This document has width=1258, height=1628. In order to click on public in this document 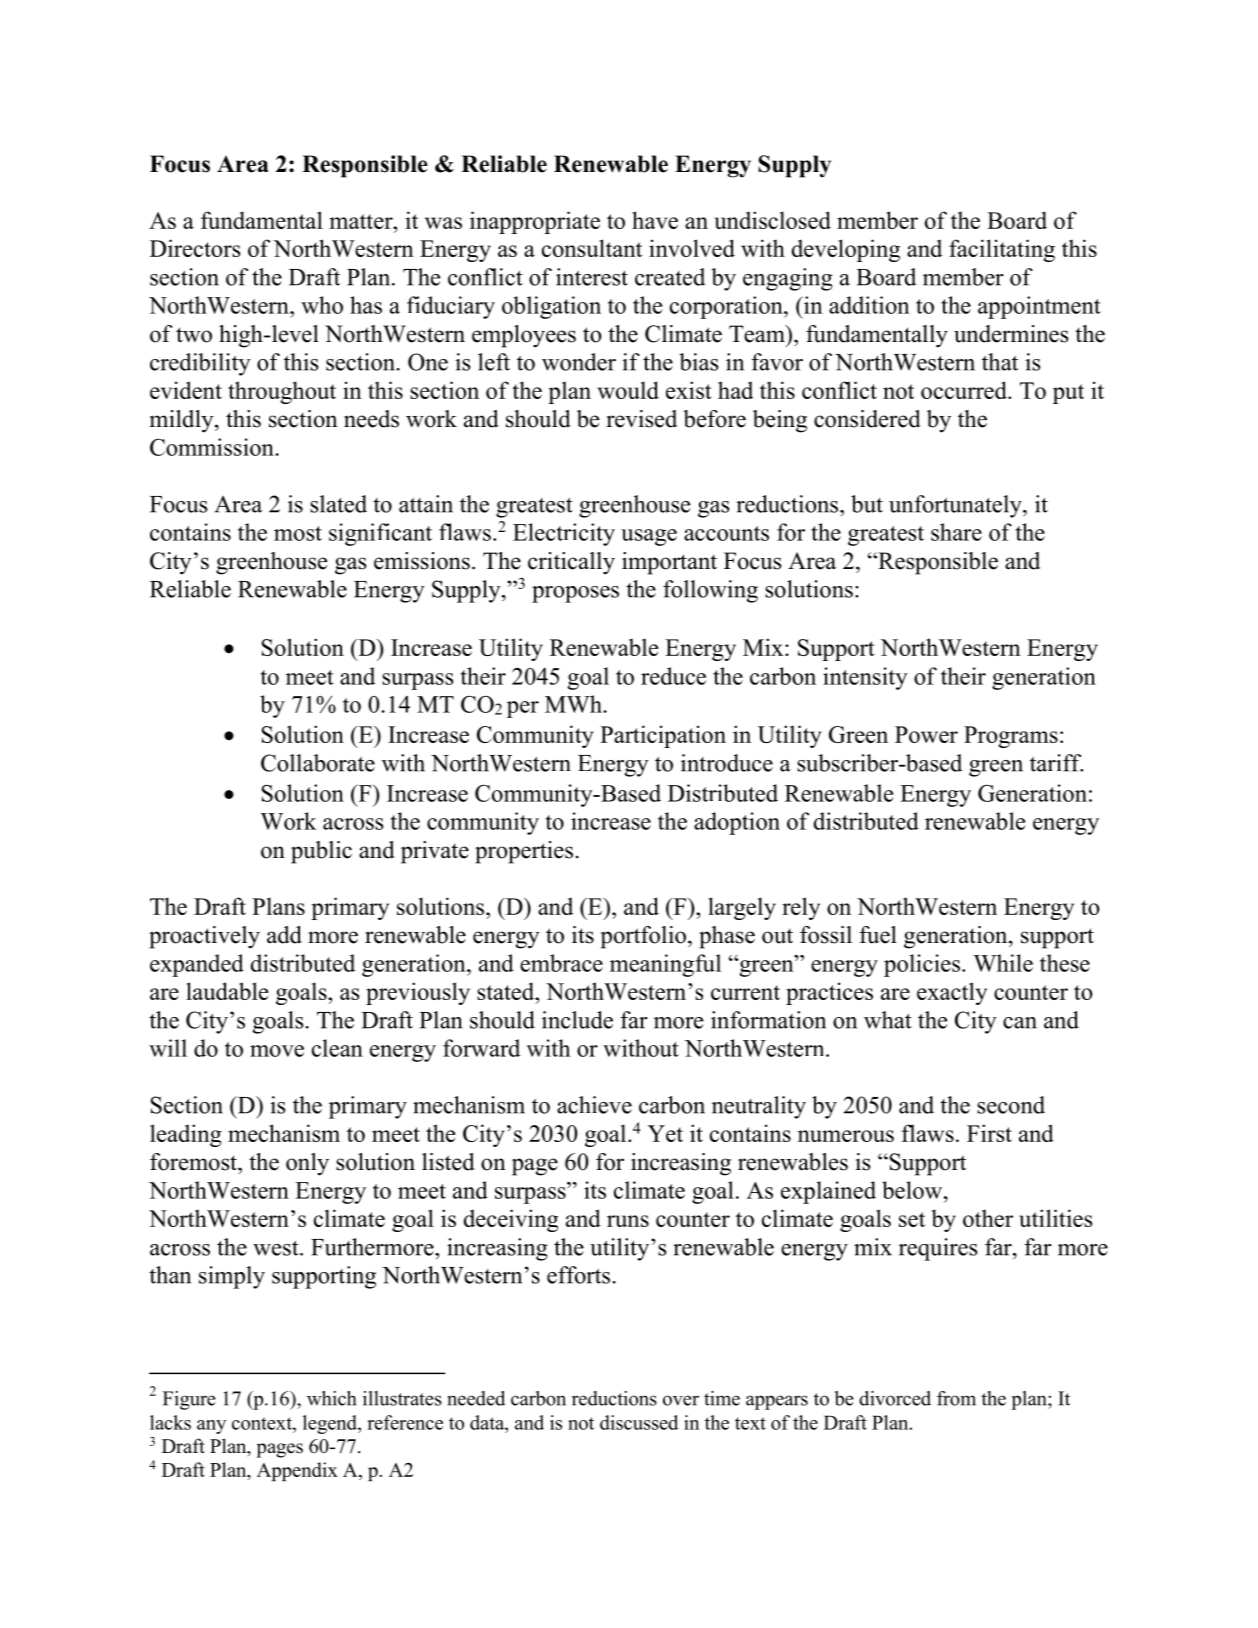, I will do `click(321, 852)`.
